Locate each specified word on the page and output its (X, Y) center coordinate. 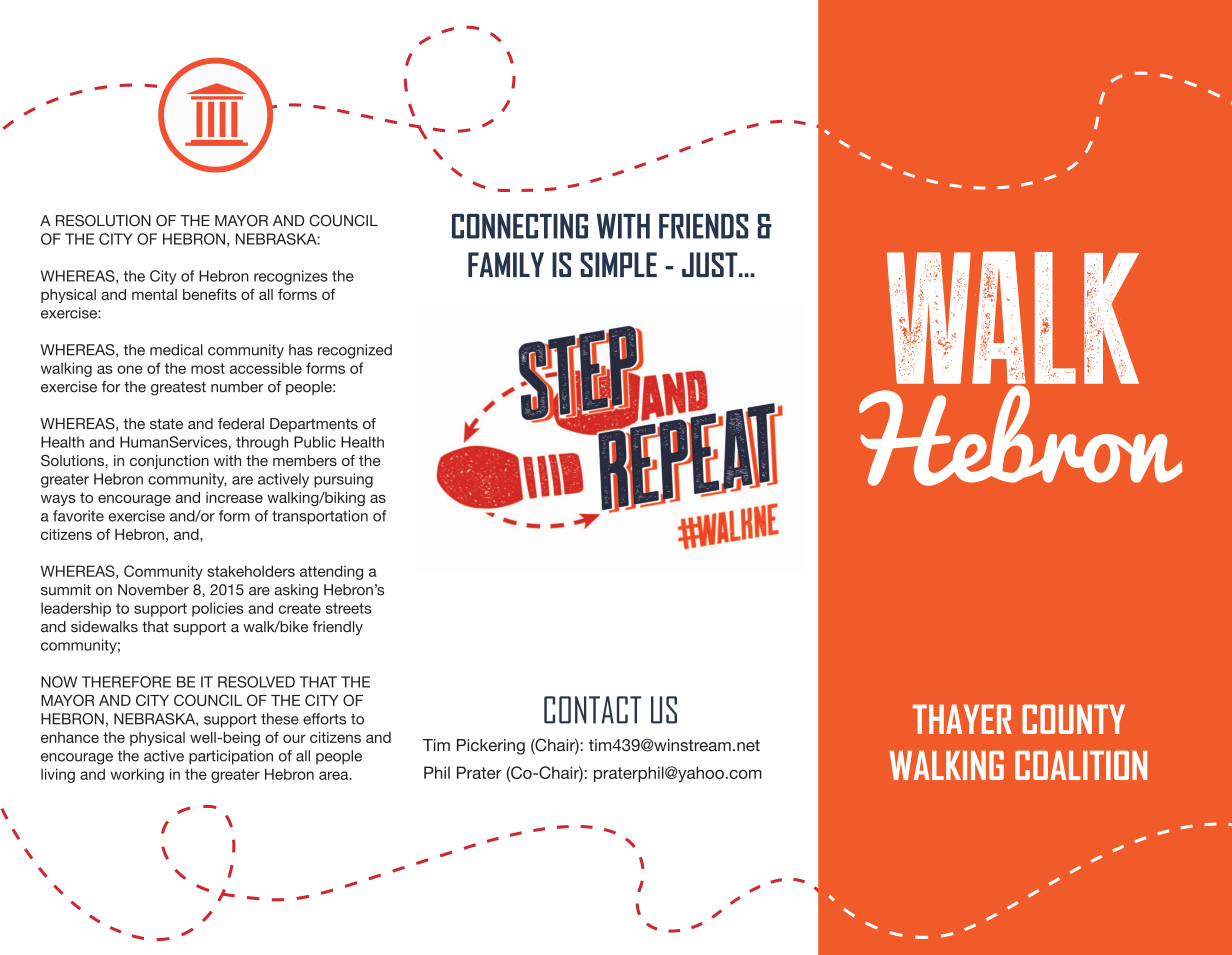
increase (234, 497)
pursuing (343, 480)
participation (231, 757)
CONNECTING (520, 226)
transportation (320, 517)
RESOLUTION (103, 221)
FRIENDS (703, 226)
